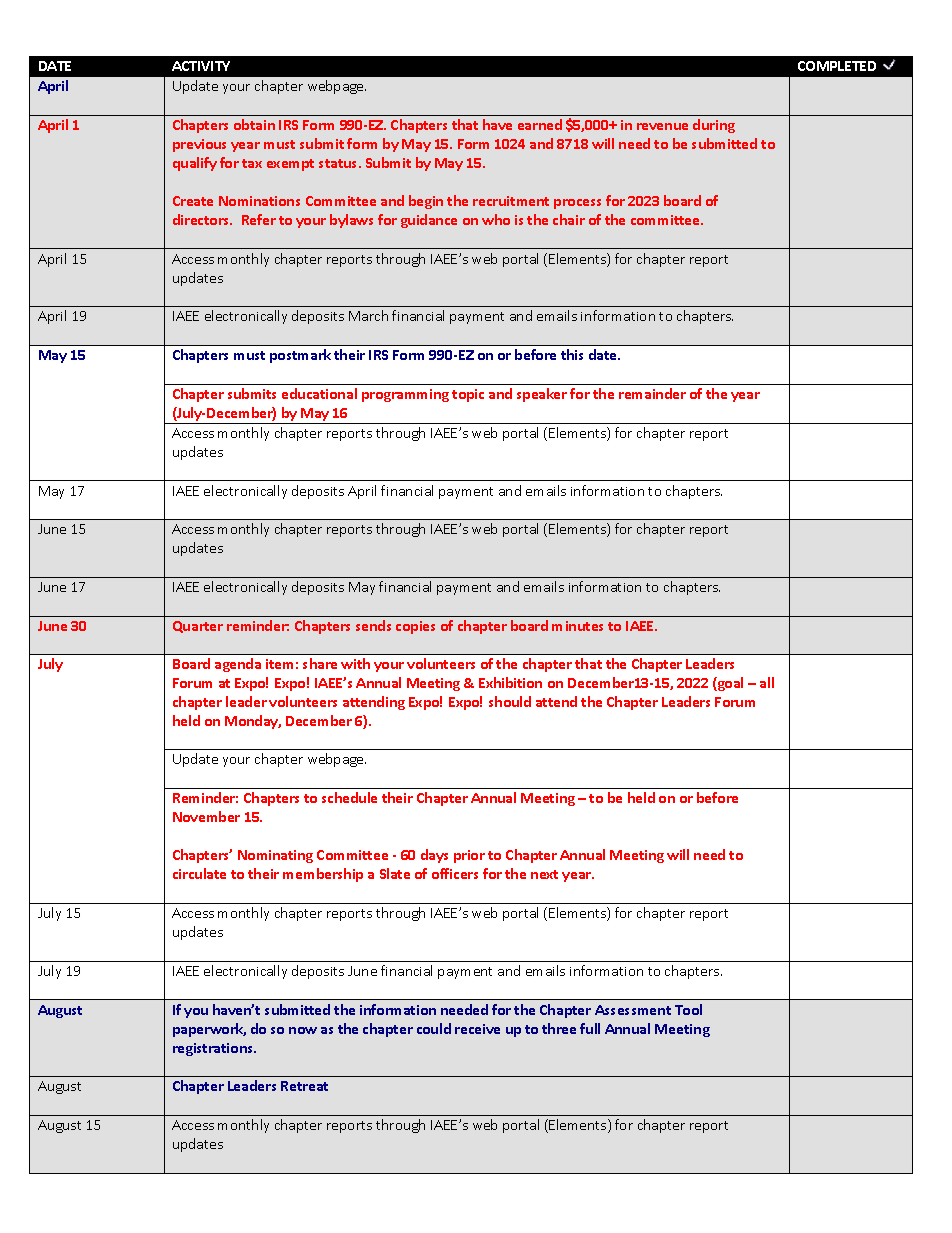  Describe the element at coordinates (198, 627) in the screenshot. I see `Quarter` at that location.
